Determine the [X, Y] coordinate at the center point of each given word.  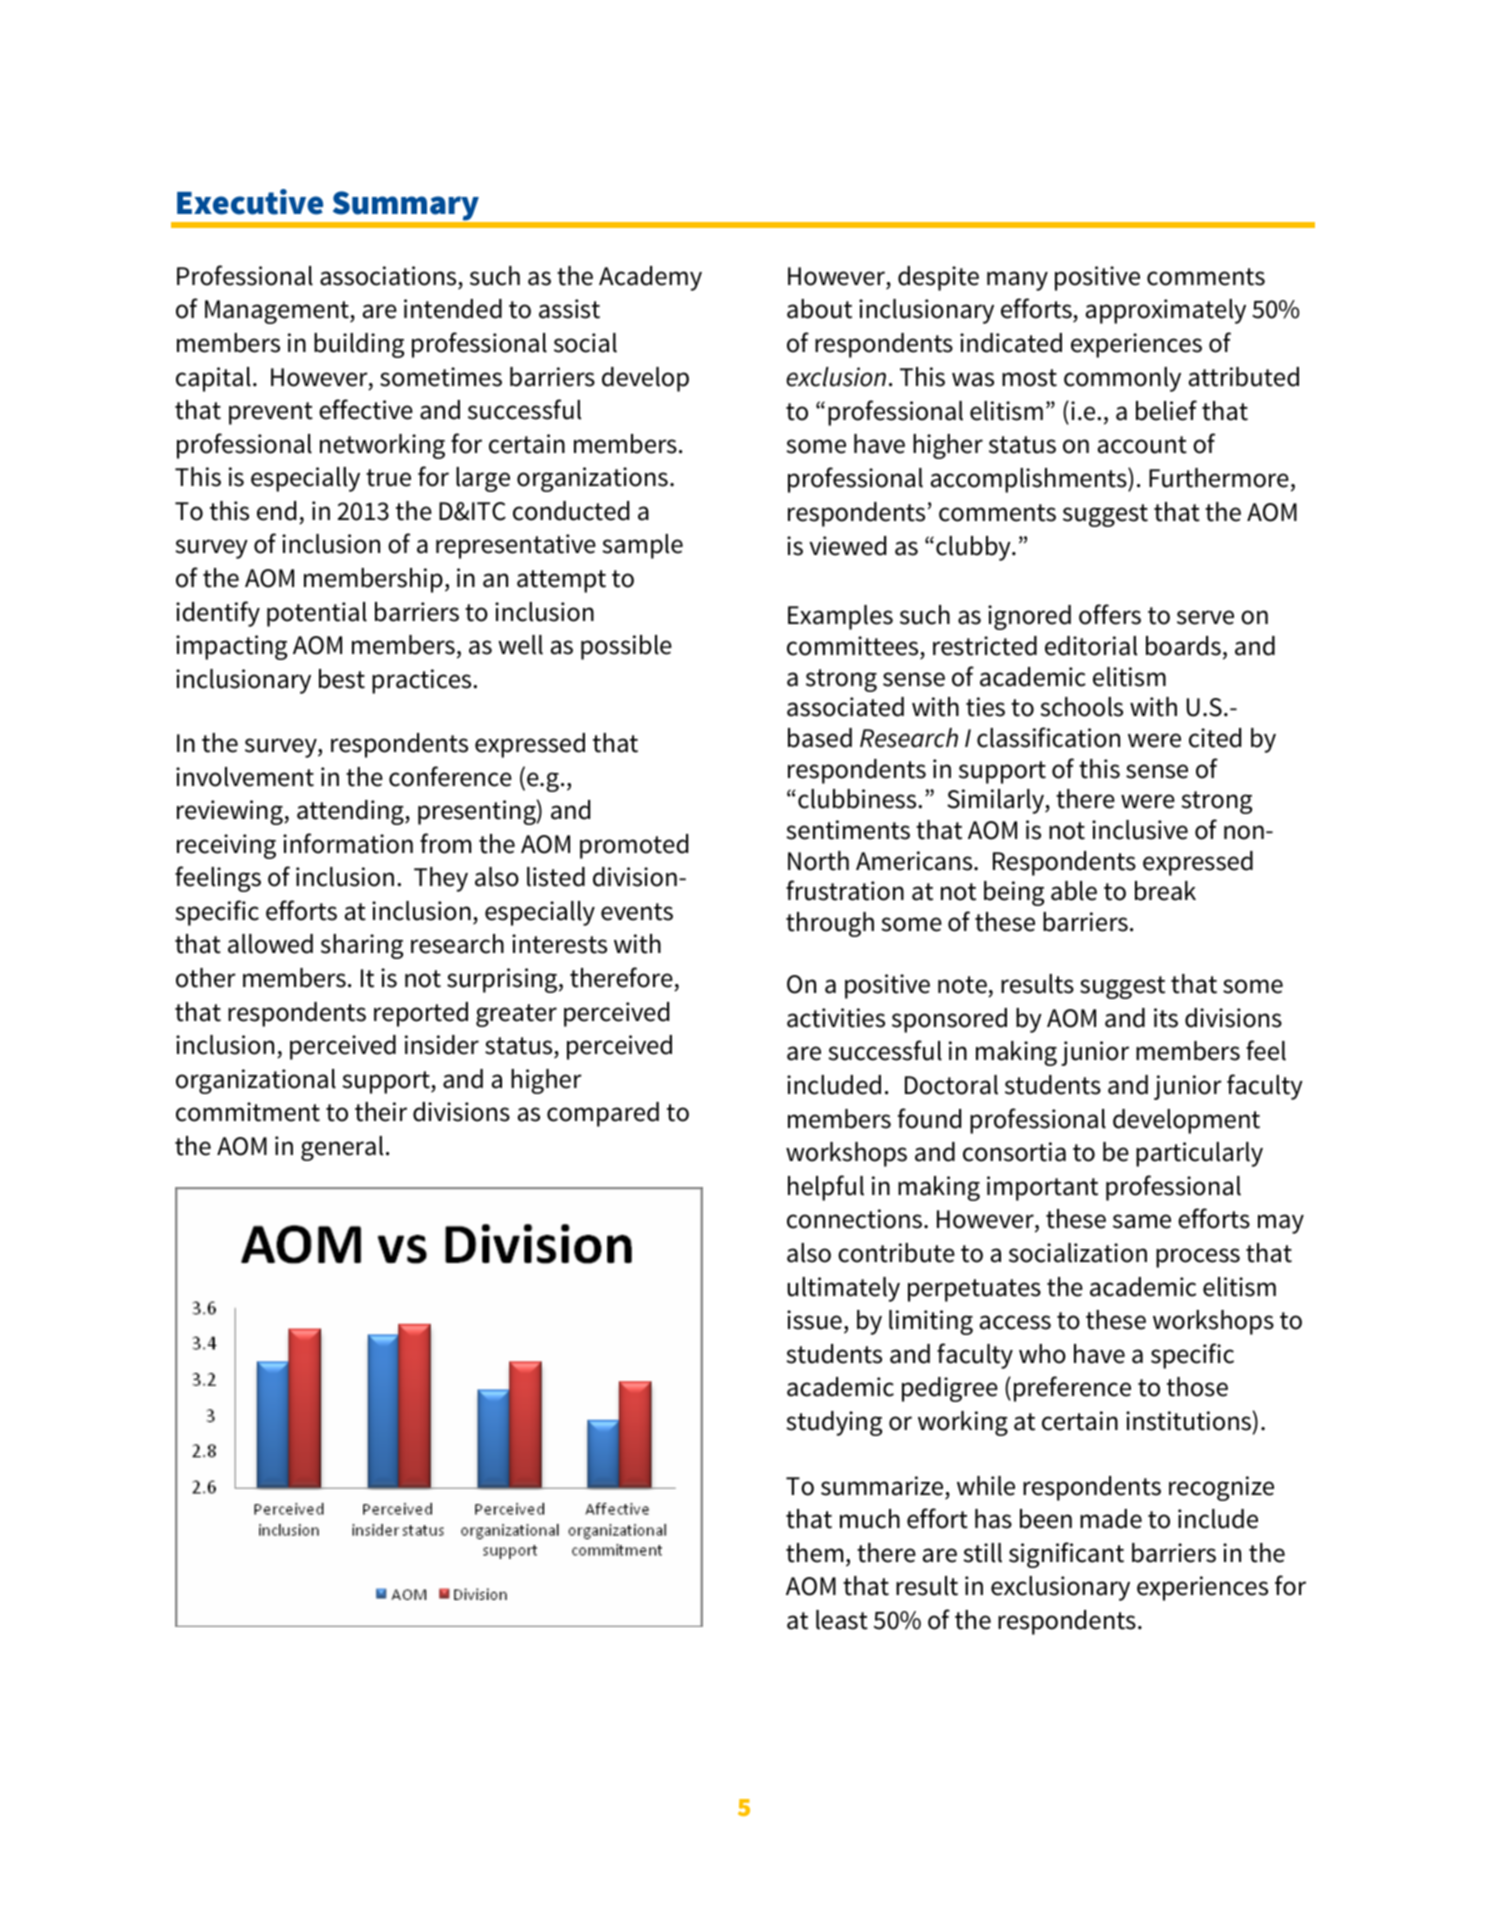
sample [642, 546]
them [814, 1553]
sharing [362, 946]
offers [1110, 614]
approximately [1166, 311]
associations [388, 276]
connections [854, 1219]
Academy [650, 278]
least [842, 1620]
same [1142, 1221]
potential [317, 614]
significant [1066, 1555]
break [1165, 891]
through [830, 924]
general [342, 1148]
